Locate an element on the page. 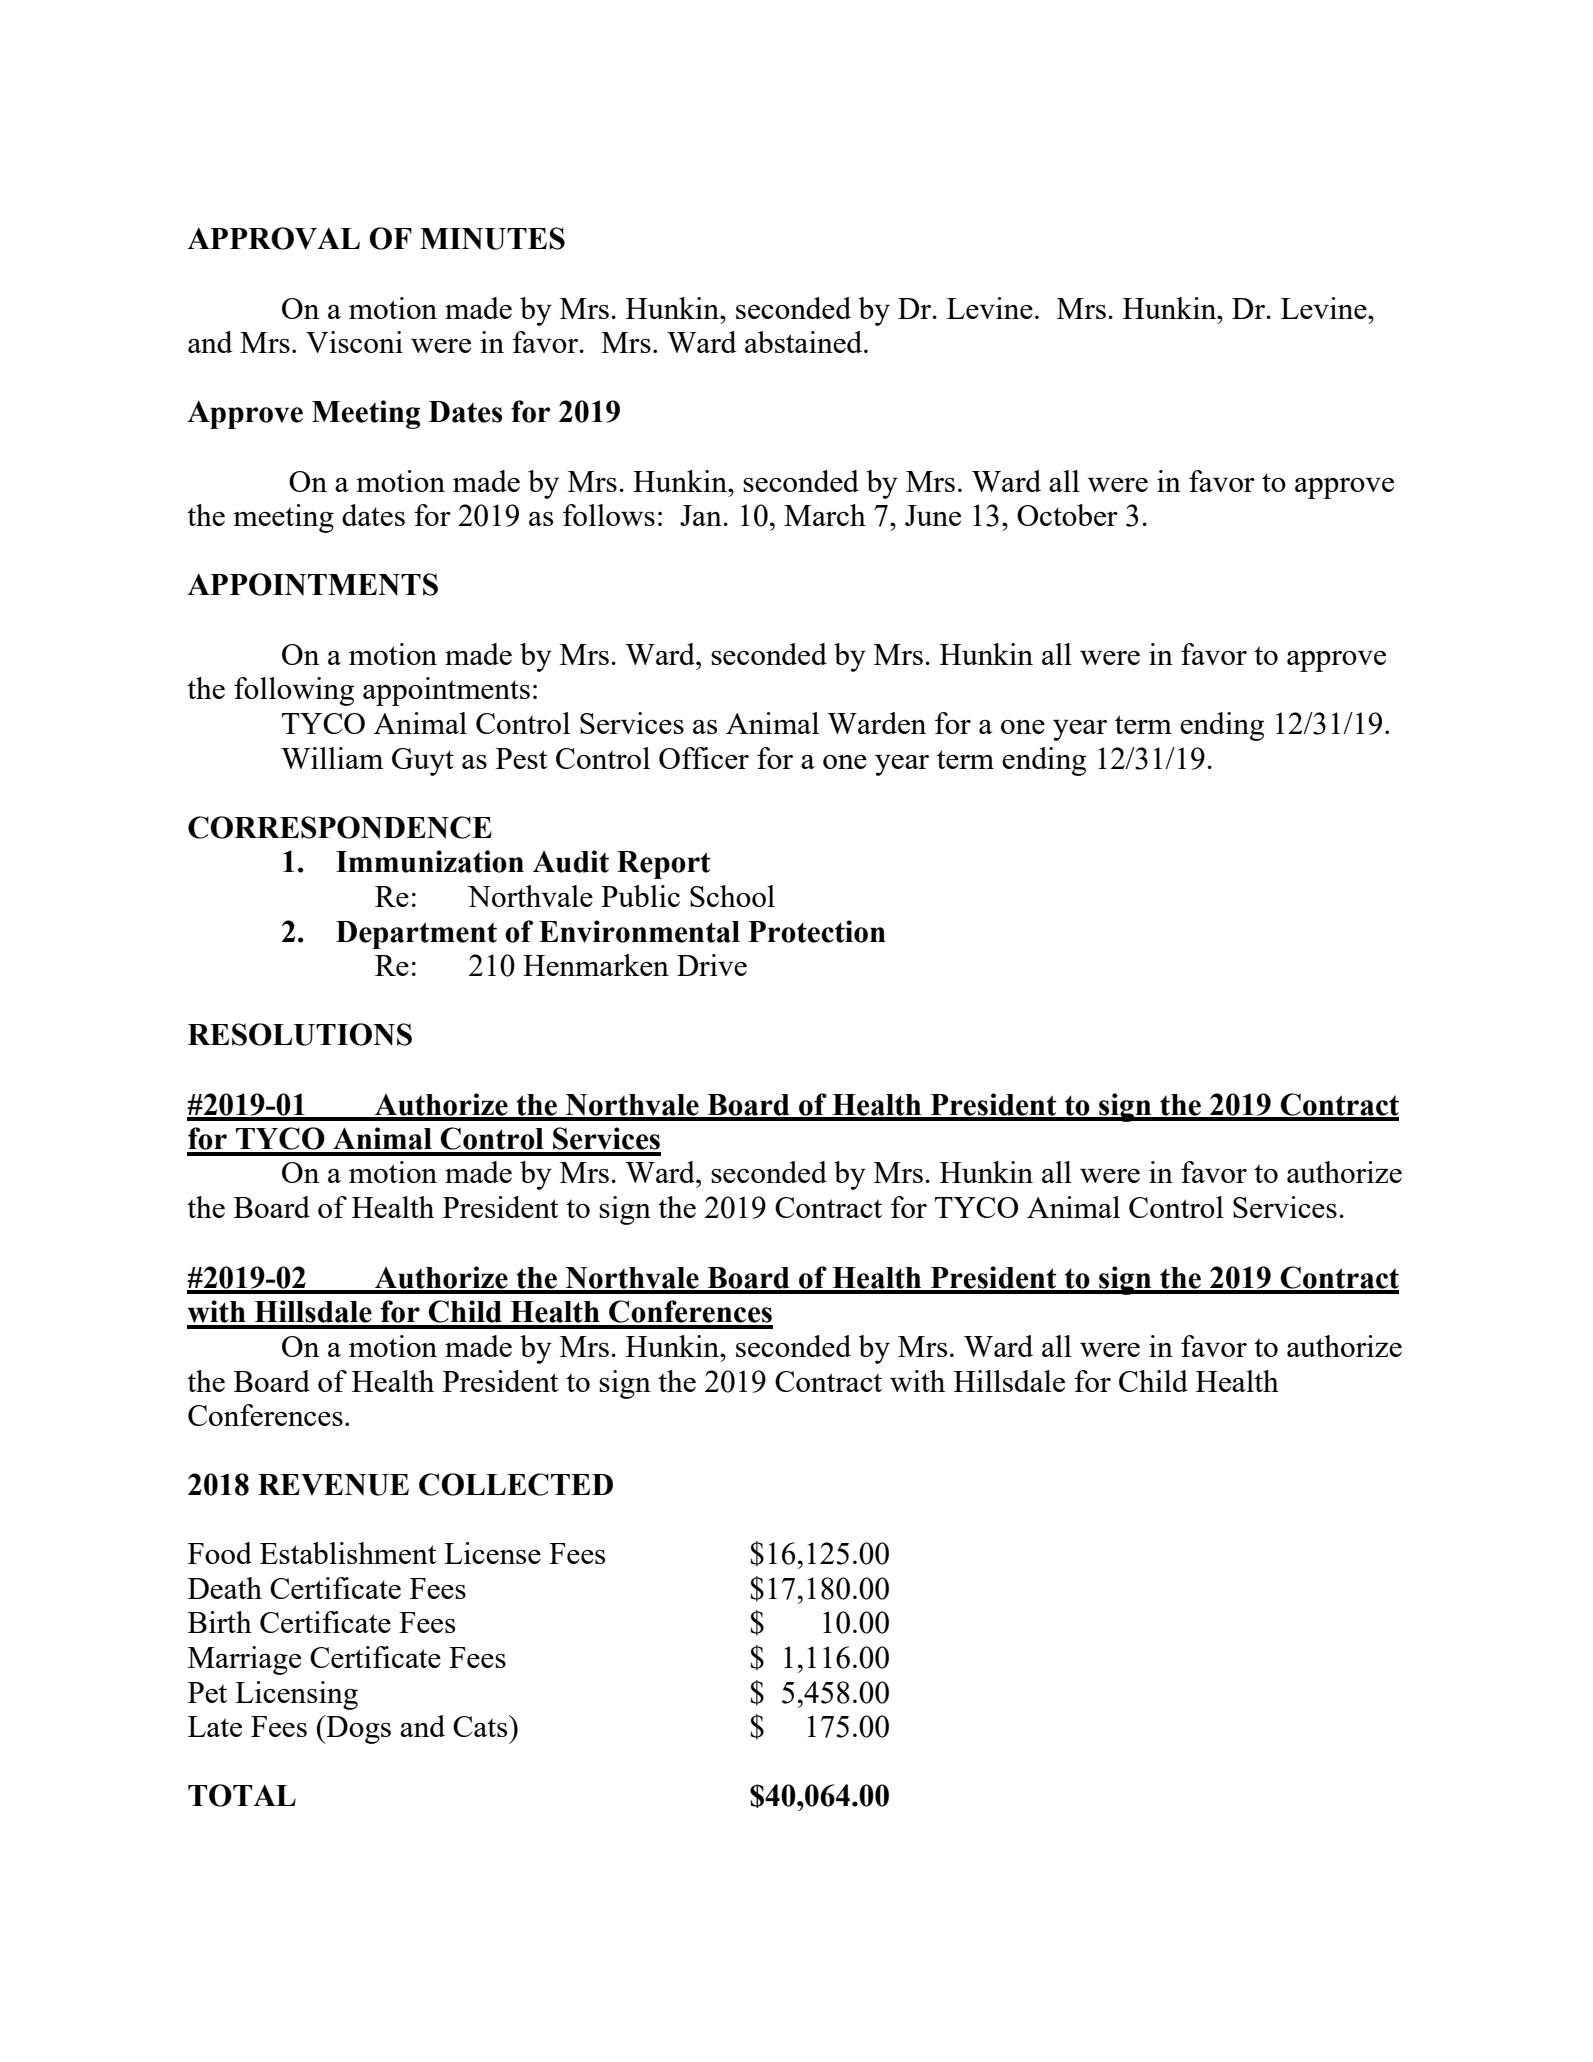 Image resolution: width=1593 pixels, height=2062 pixels. abstained is located at coordinates (805, 342).
